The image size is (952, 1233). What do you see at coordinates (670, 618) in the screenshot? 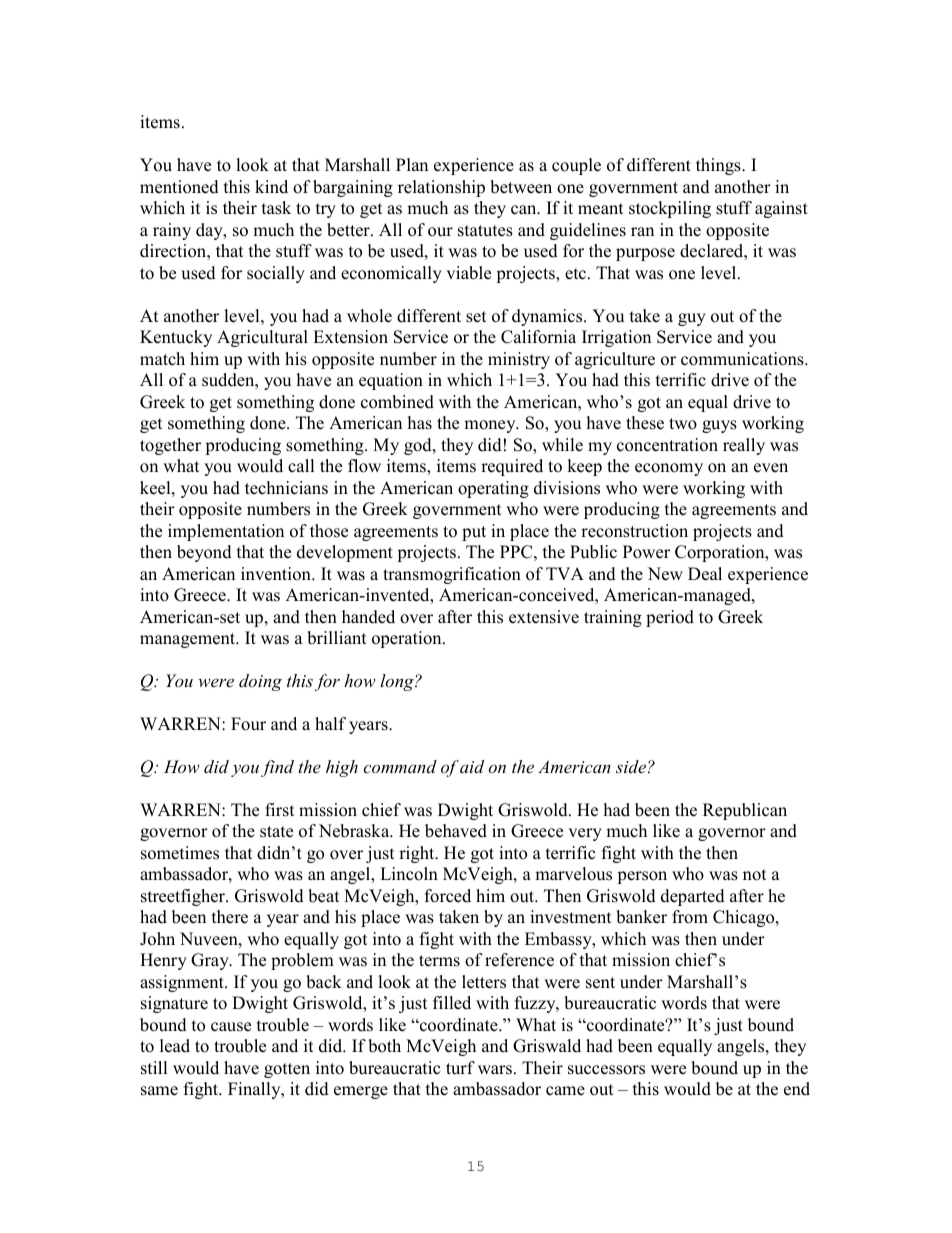
I see `period` at bounding box center [670, 618].
